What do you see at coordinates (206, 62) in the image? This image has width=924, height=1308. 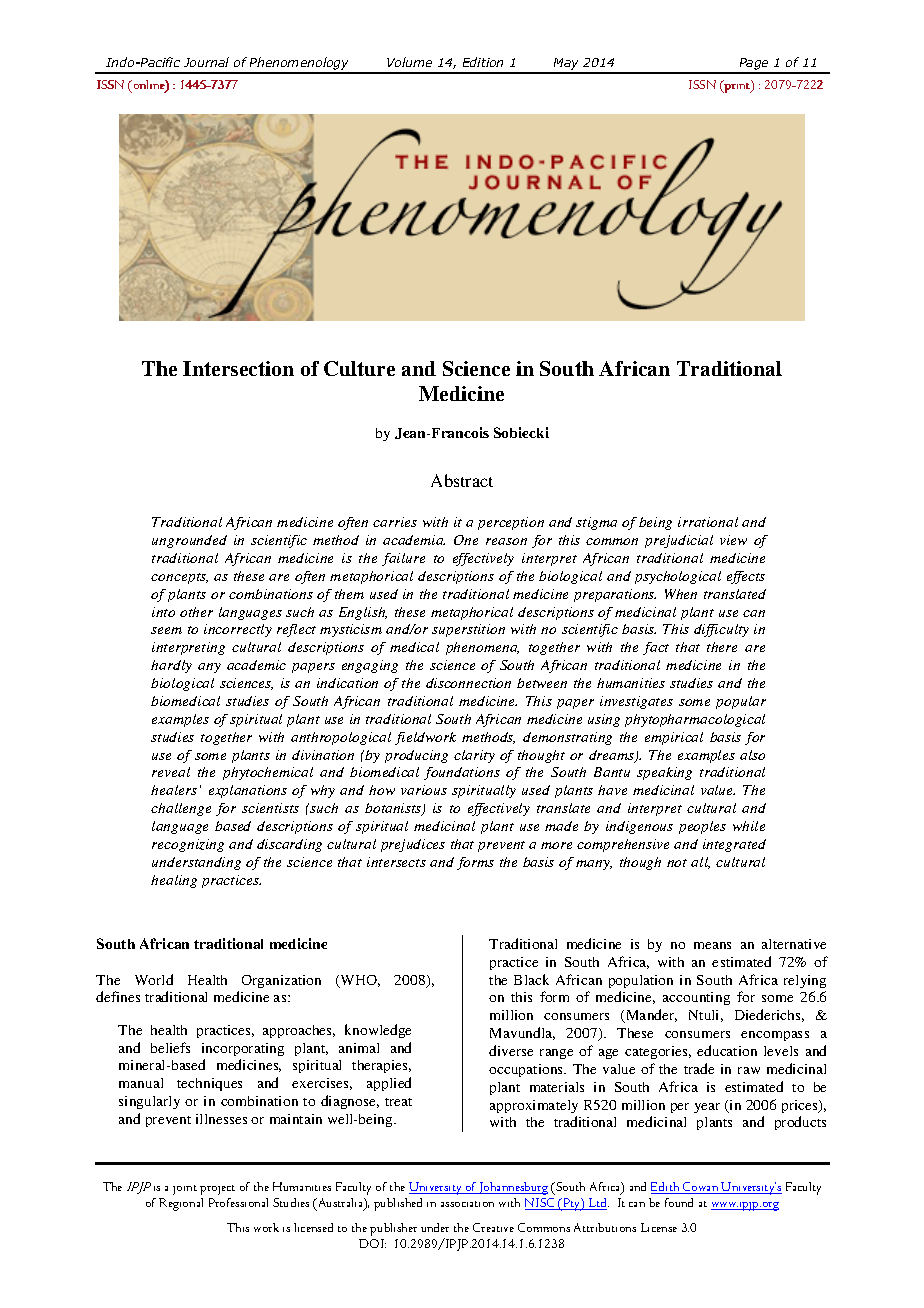 I see `Journal` at bounding box center [206, 62].
